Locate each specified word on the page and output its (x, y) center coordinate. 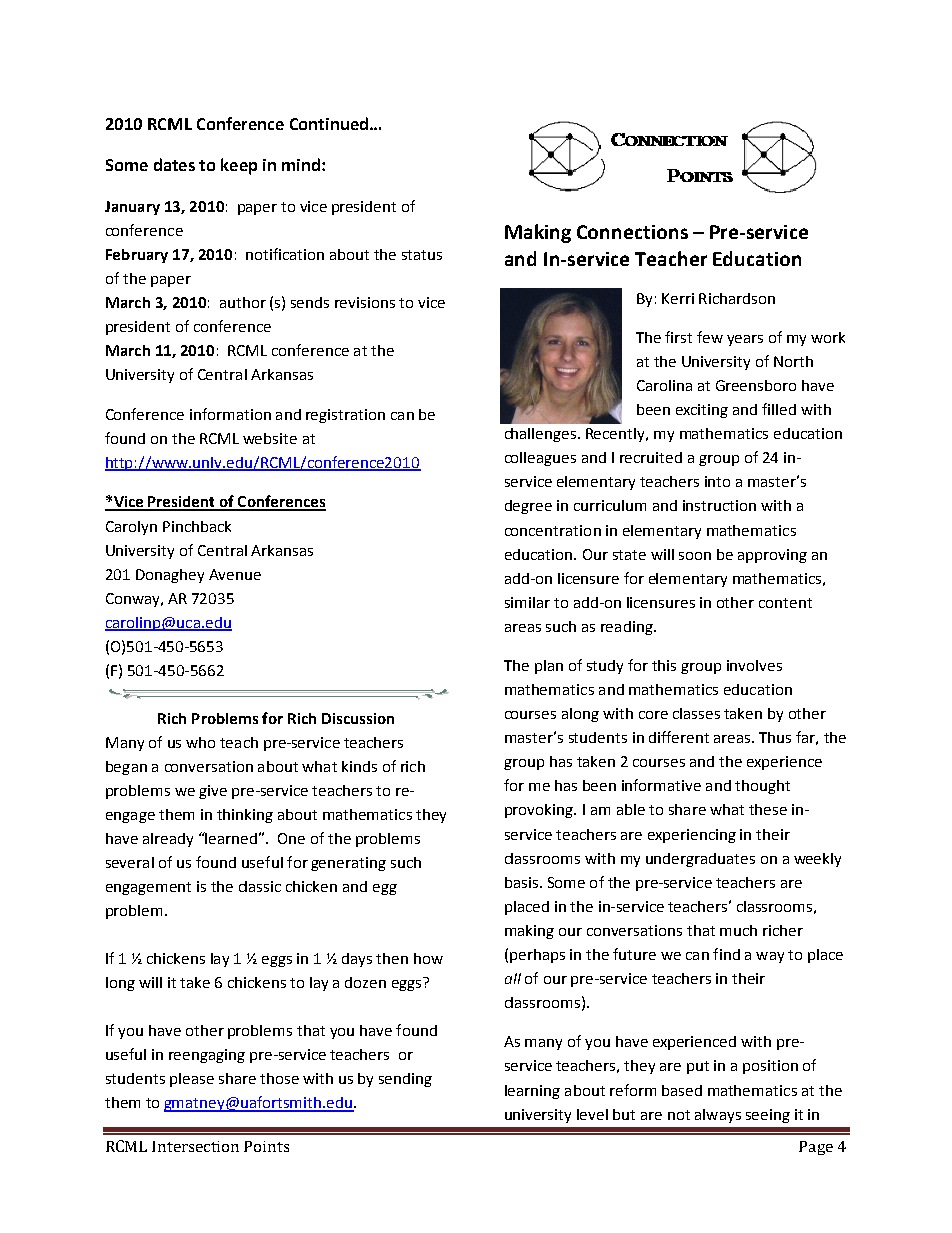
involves (754, 665)
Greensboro (756, 385)
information (230, 414)
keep (239, 166)
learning (532, 1092)
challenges (542, 435)
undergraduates (700, 860)
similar (527, 602)
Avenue (235, 574)
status (422, 255)
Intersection (195, 1146)
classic (260, 886)
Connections (632, 232)
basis (521, 882)
